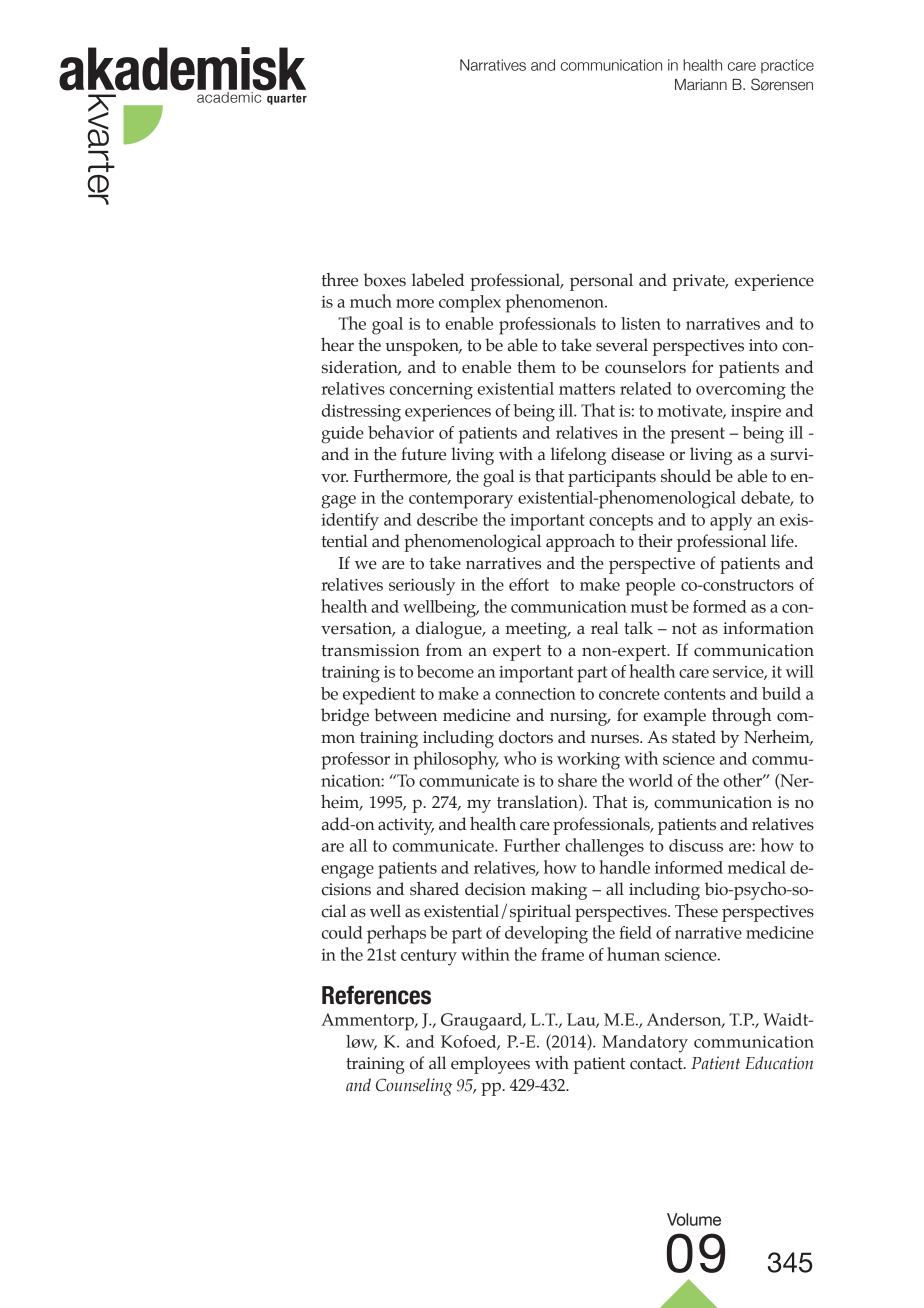 The image size is (924, 1308). What do you see at coordinates (587, 389) in the page?
I see `matters` at bounding box center [587, 389].
